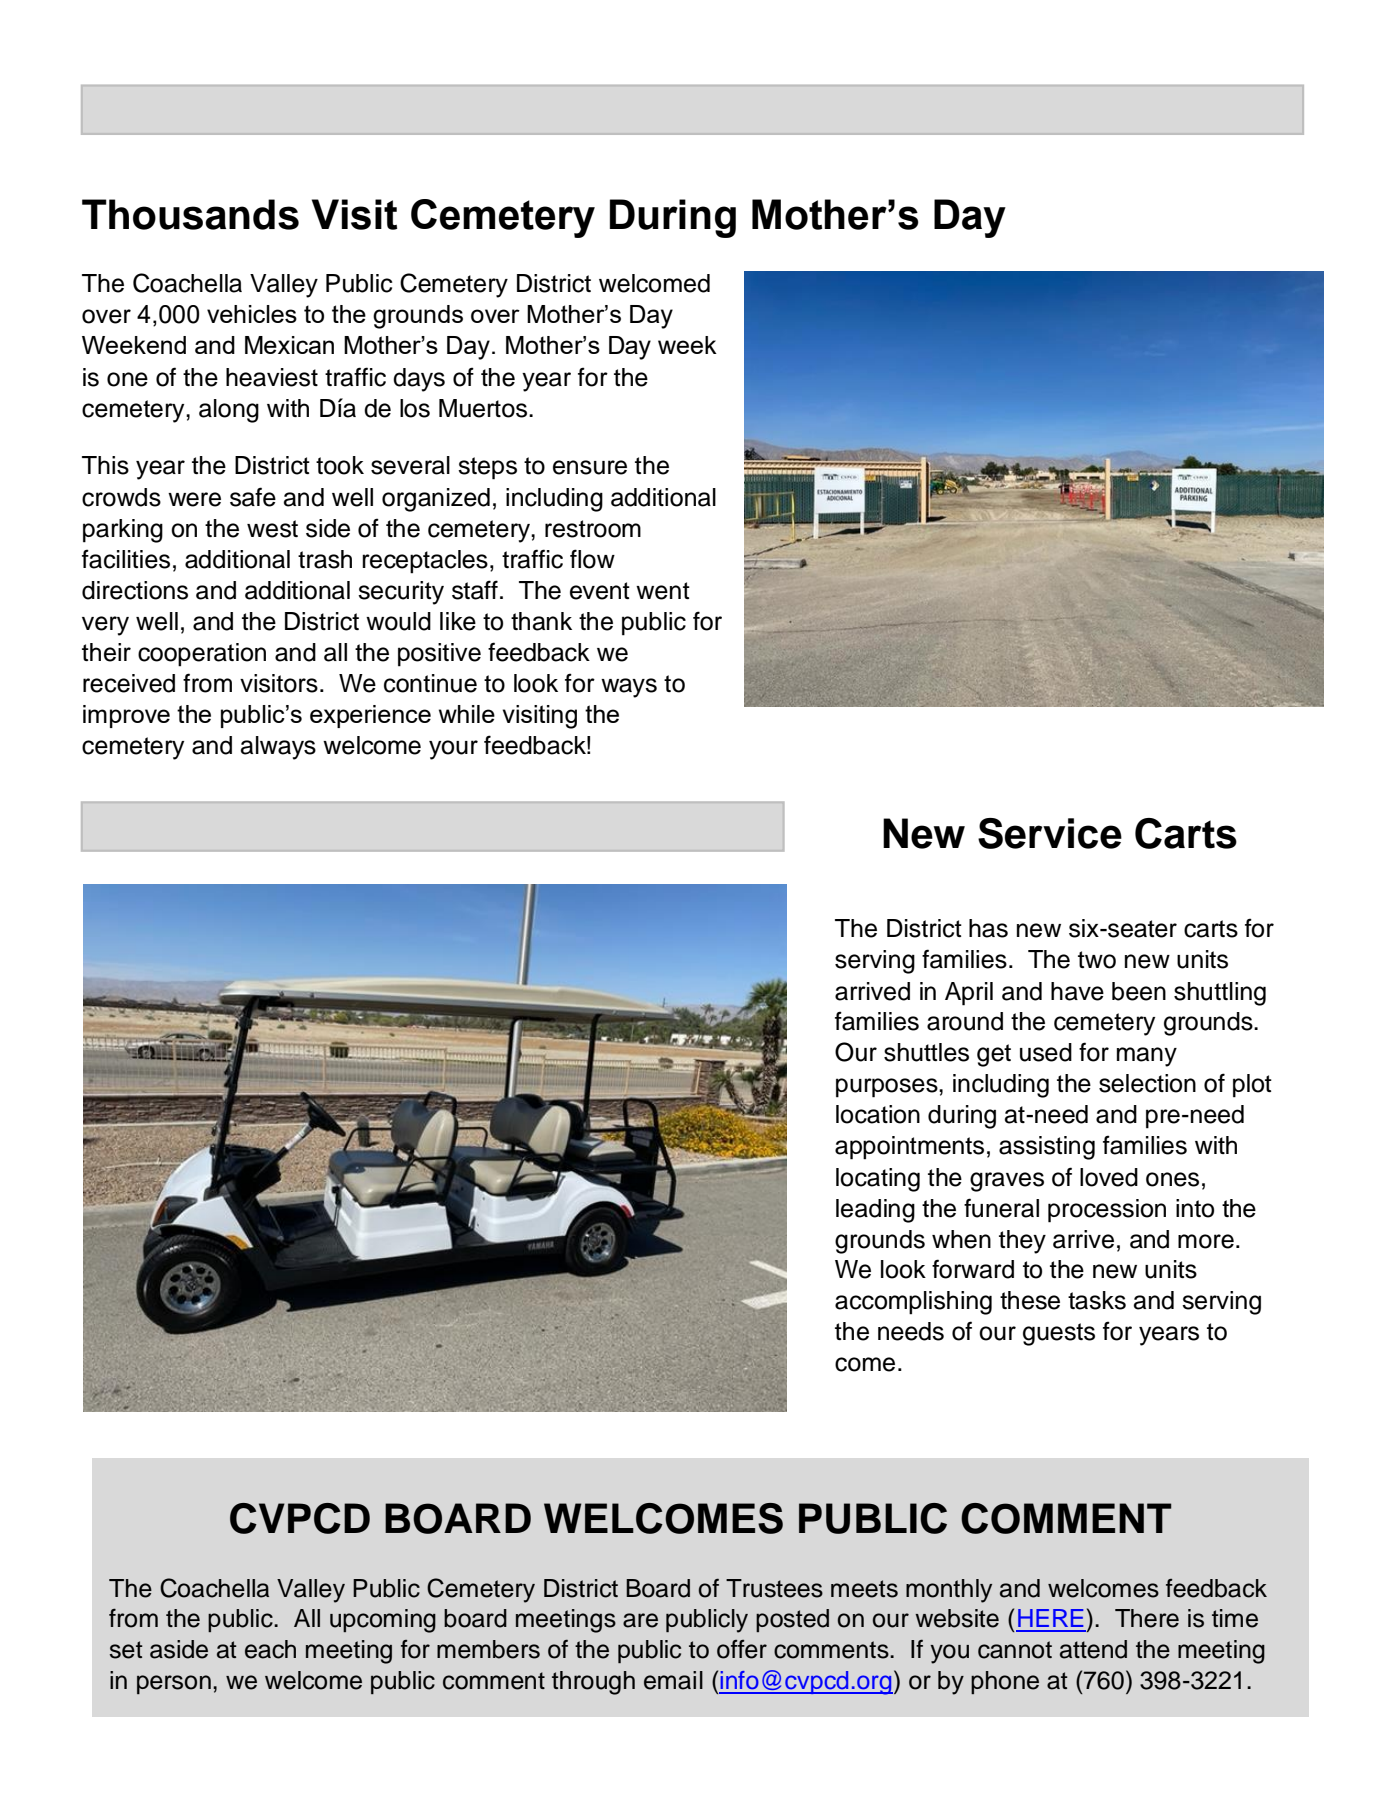 This image has height=1799, width=1390. What do you see at coordinates (663, 591) in the image?
I see `went` at bounding box center [663, 591].
